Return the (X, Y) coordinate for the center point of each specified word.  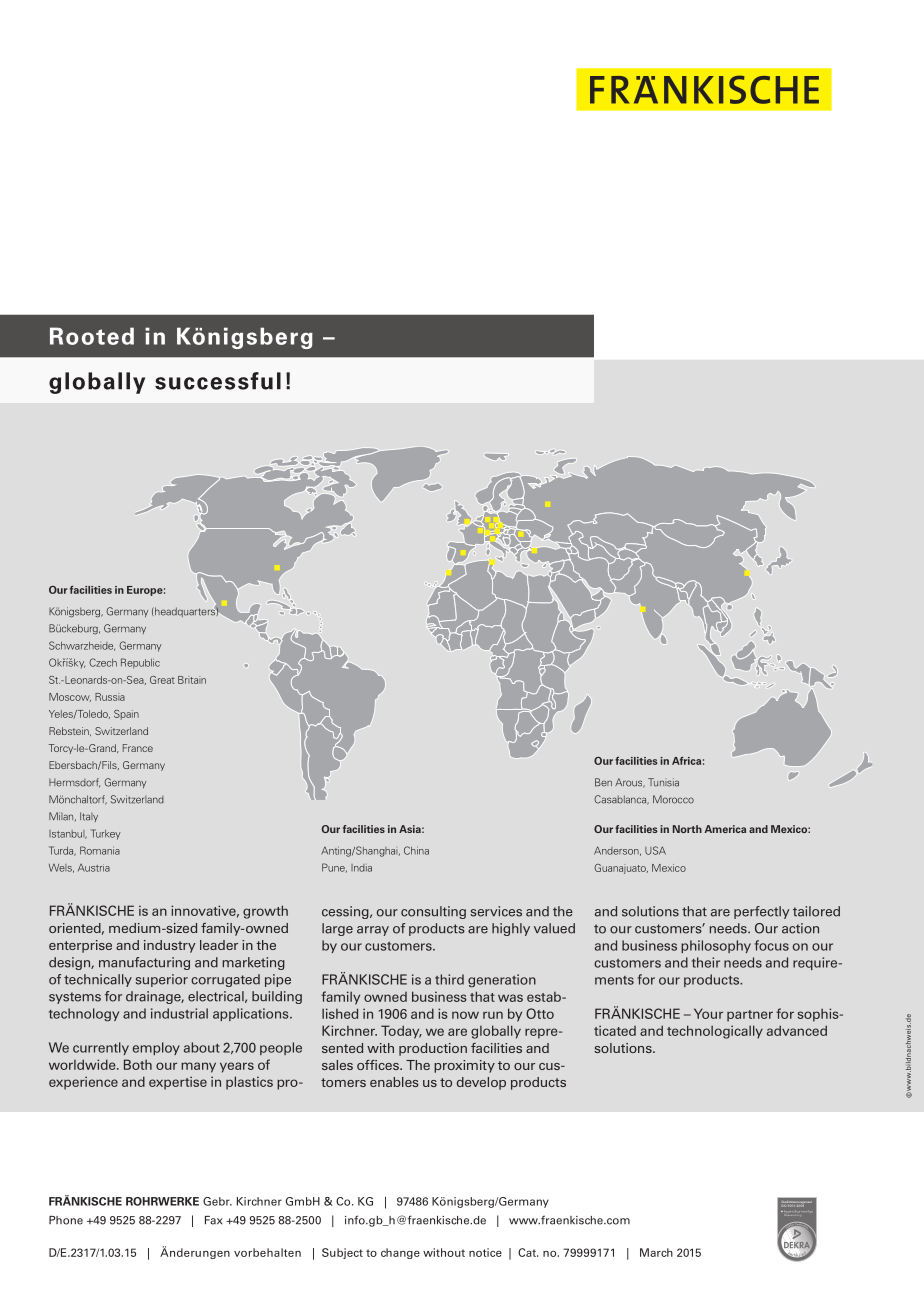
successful (218, 381)
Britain (192, 680)
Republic (140, 663)
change (400, 1253)
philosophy (716, 946)
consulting (433, 912)
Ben (603, 782)
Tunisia (663, 782)
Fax (214, 1220)
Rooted (92, 336)
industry (170, 946)
